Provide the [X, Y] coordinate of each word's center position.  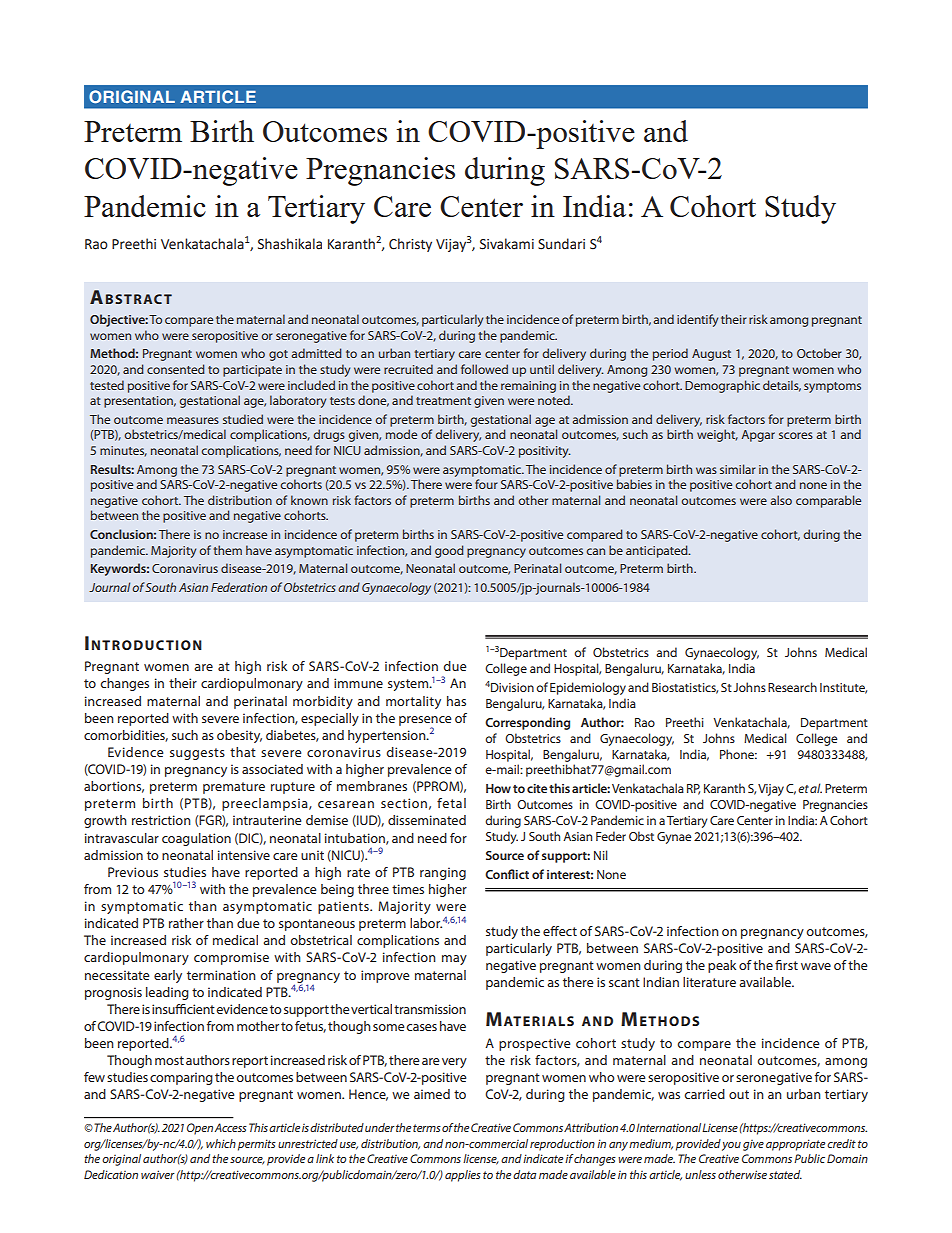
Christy [410, 245]
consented [176, 369]
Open [200, 1129]
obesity [239, 736]
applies [463, 1176]
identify [697, 320]
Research [792, 687]
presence [425, 722]
